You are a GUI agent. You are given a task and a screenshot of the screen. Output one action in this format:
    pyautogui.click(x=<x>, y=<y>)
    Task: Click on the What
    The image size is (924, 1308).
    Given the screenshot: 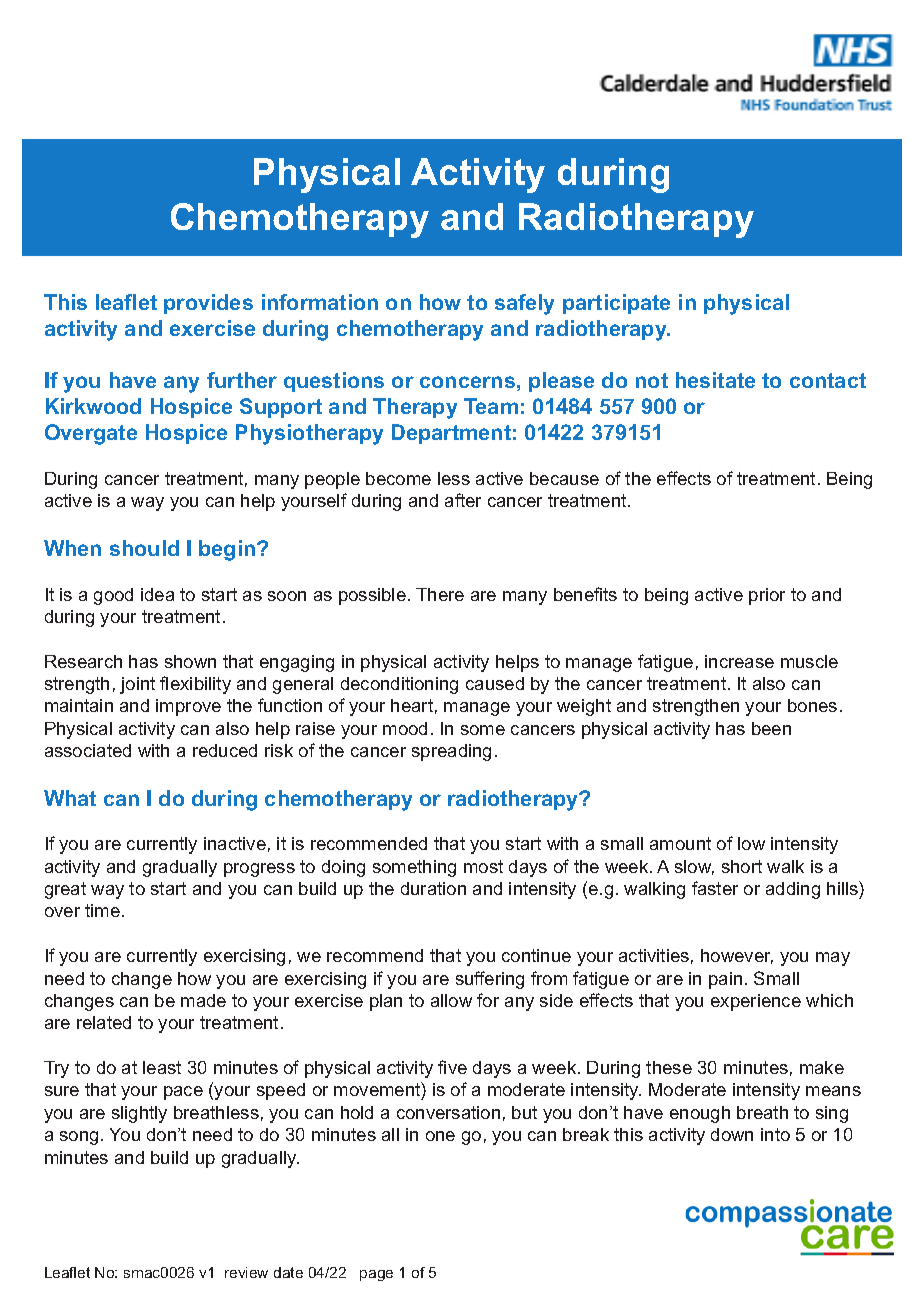 What is the action you would take?
    pyautogui.click(x=70, y=798)
